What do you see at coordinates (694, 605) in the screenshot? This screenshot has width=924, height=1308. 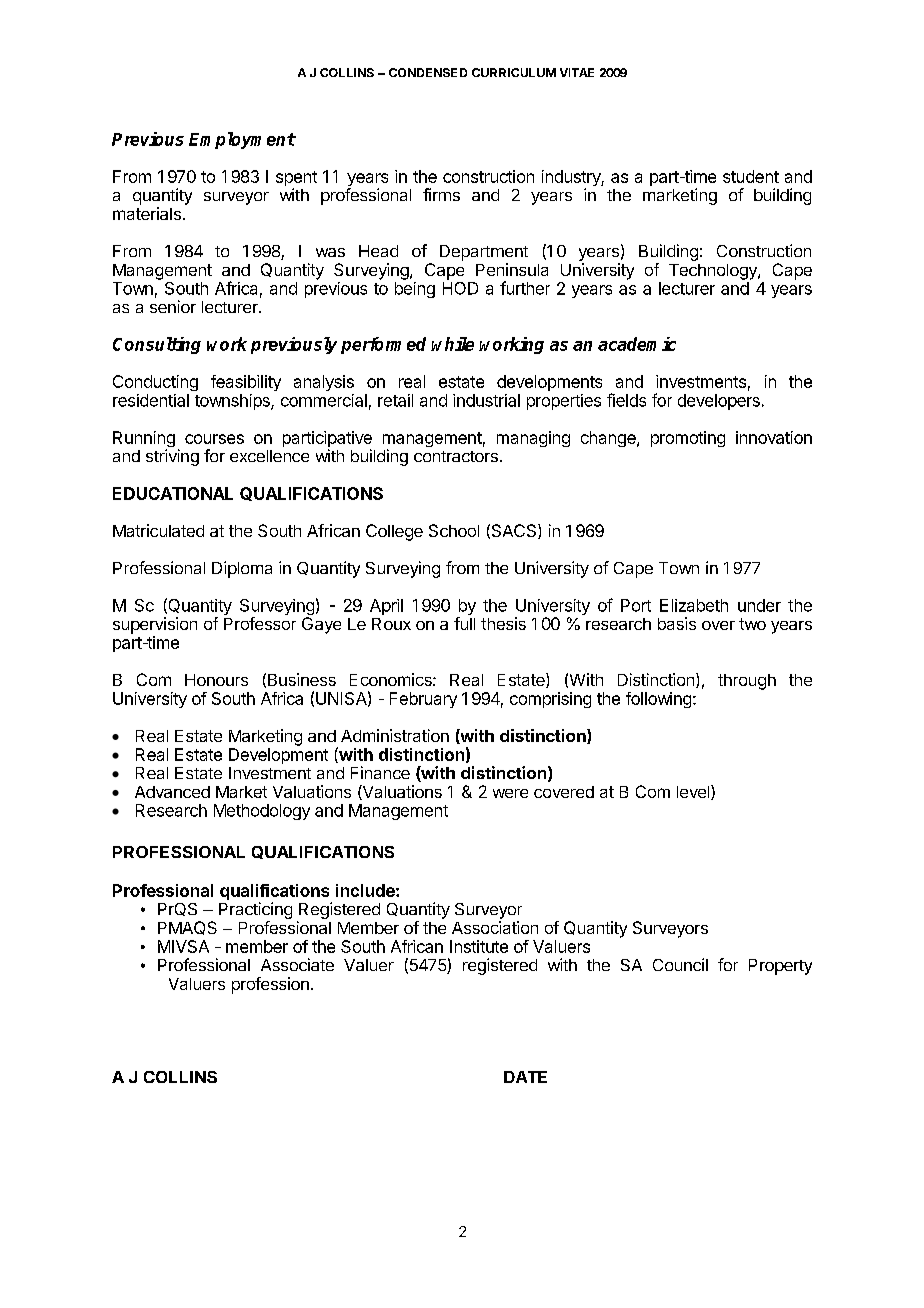 I see `Elizabeth` at bounding box center [694, 605].
